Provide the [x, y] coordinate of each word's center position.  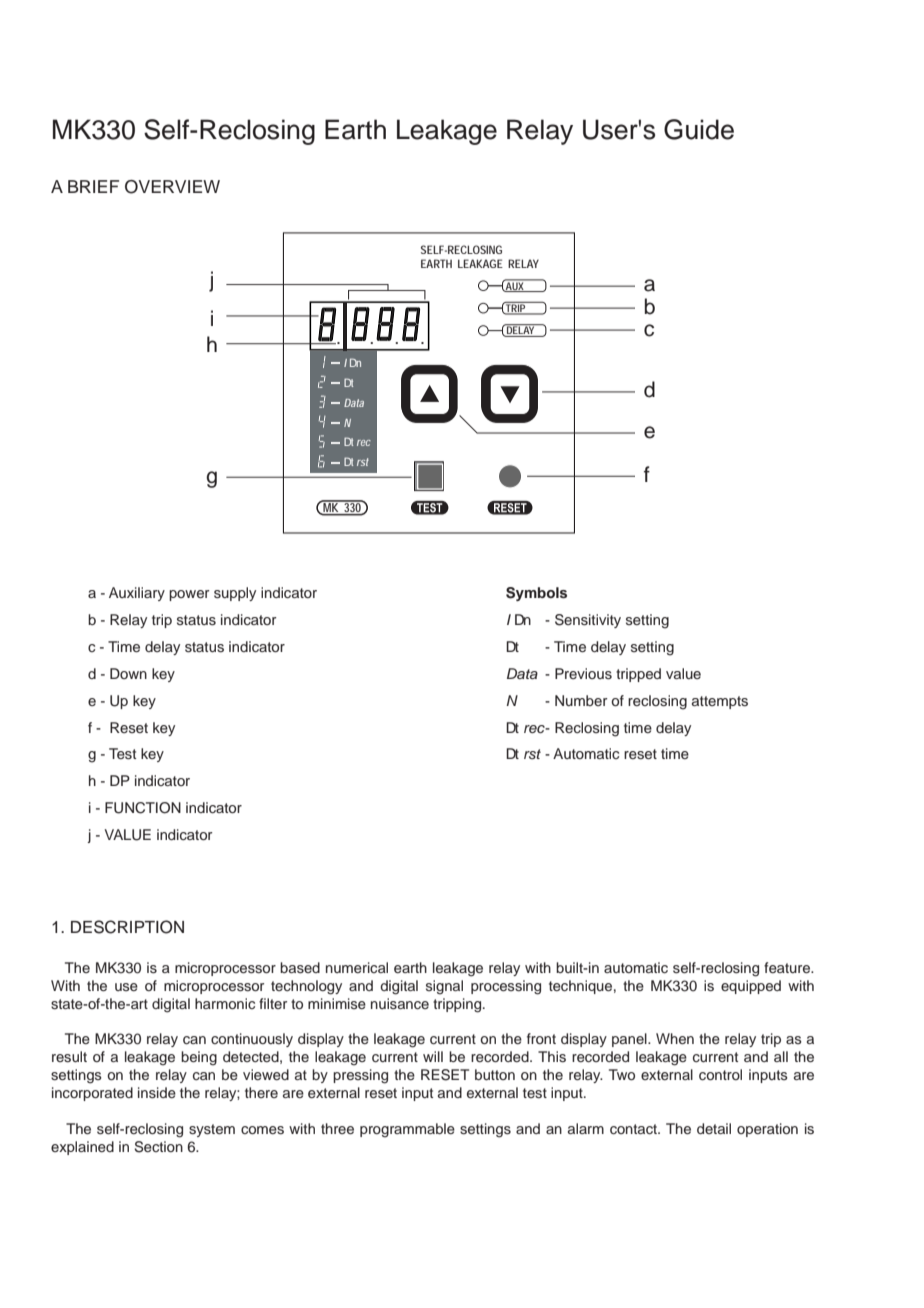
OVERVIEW [172, 187]
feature [788, 967]
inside [157, 1093]
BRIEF [93, 186]
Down [128, 673]
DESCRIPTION [127, 927]
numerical [357, 967]
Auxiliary [137, 594]
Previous [583, 674]
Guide [699, 129]
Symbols [536, 594]
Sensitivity [588, 621]
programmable [407, 1130]
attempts [720, 702]
